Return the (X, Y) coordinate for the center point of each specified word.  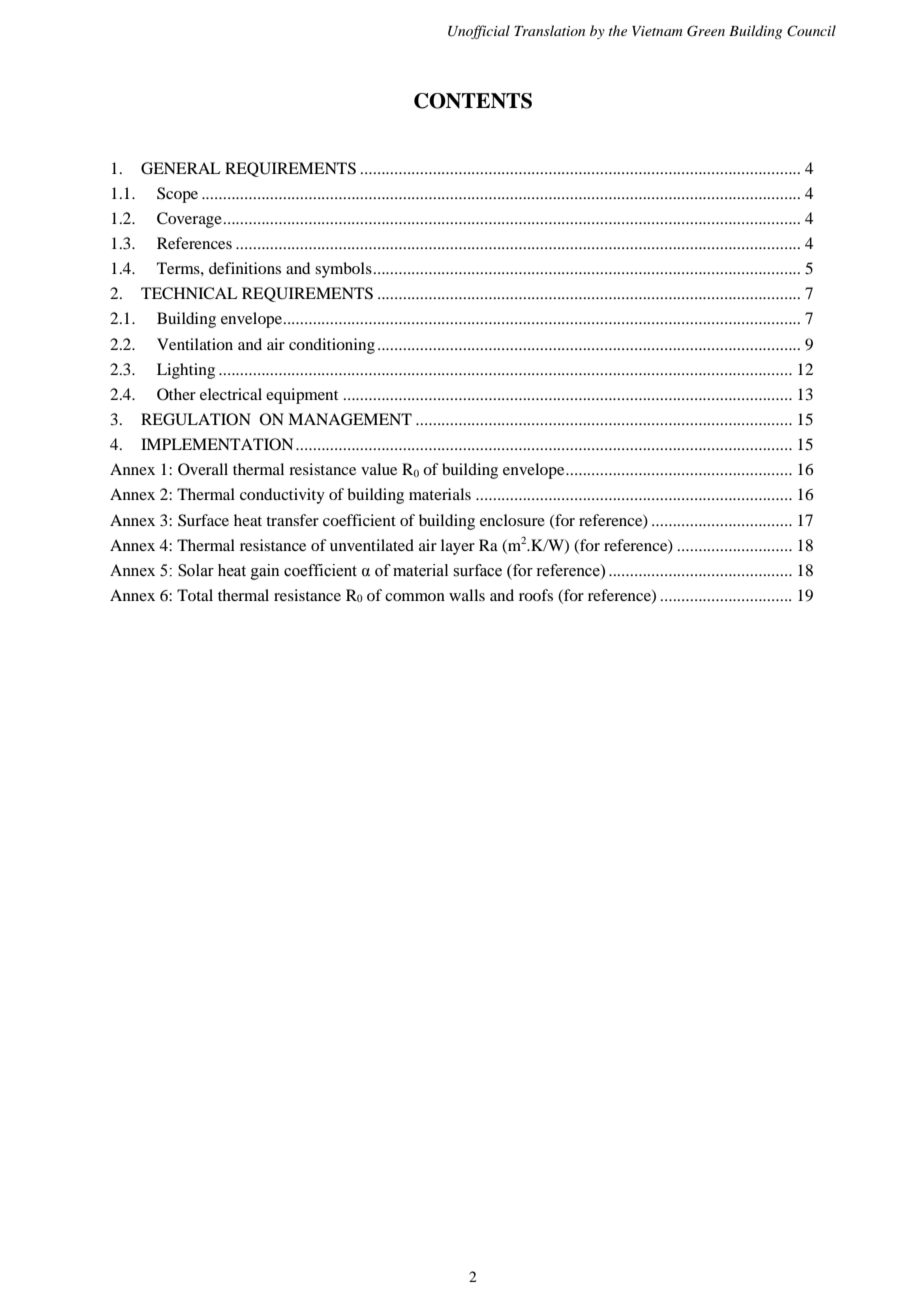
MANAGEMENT (350, 419)
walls (467, 595)
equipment (302, 396)
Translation (549, 30)
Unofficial (479, 32)
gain (265, 572)
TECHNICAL (189, 293)
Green (706, 31)
